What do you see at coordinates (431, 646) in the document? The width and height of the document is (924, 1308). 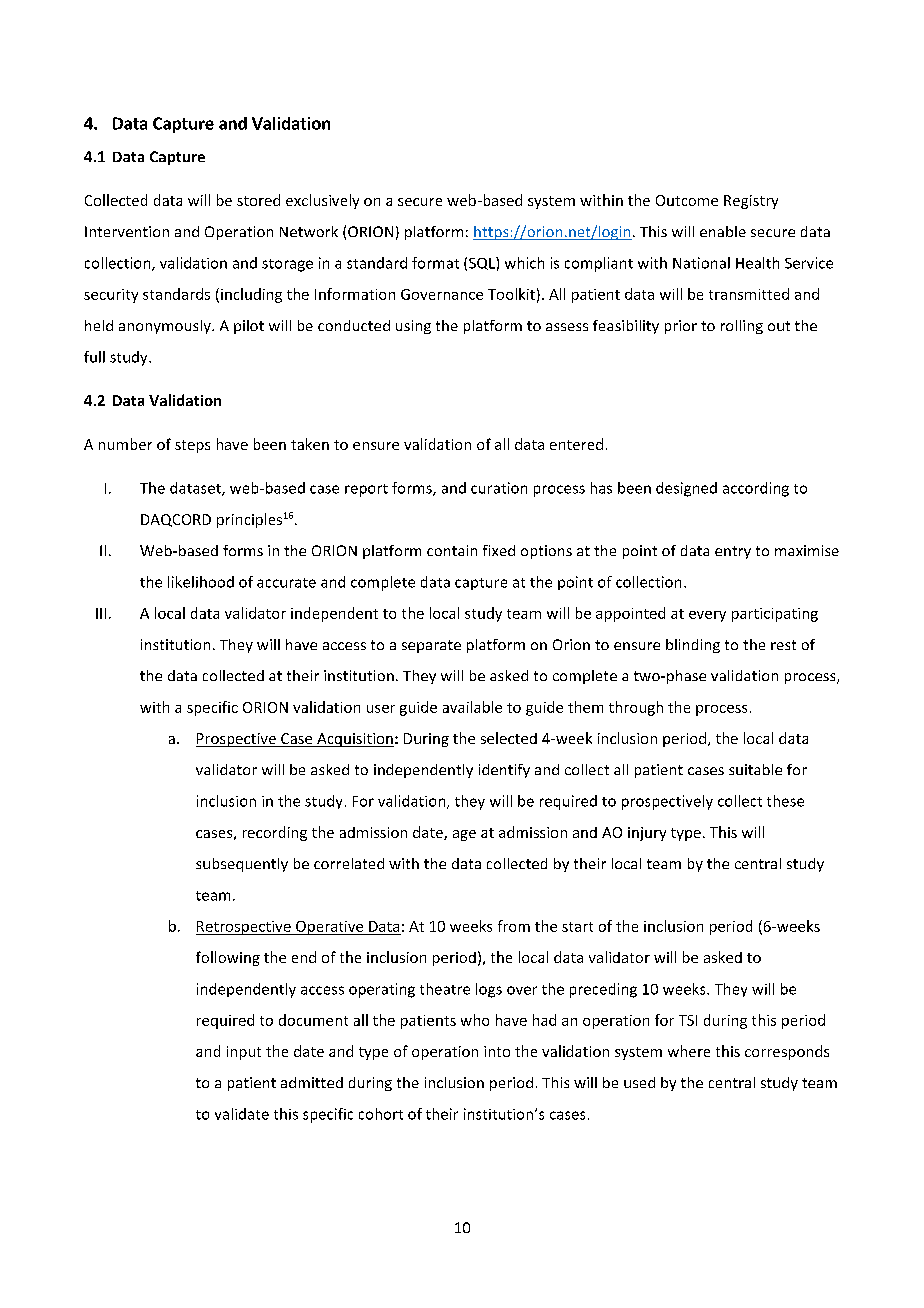 I see `separate` at bounding box center [431, 646].
